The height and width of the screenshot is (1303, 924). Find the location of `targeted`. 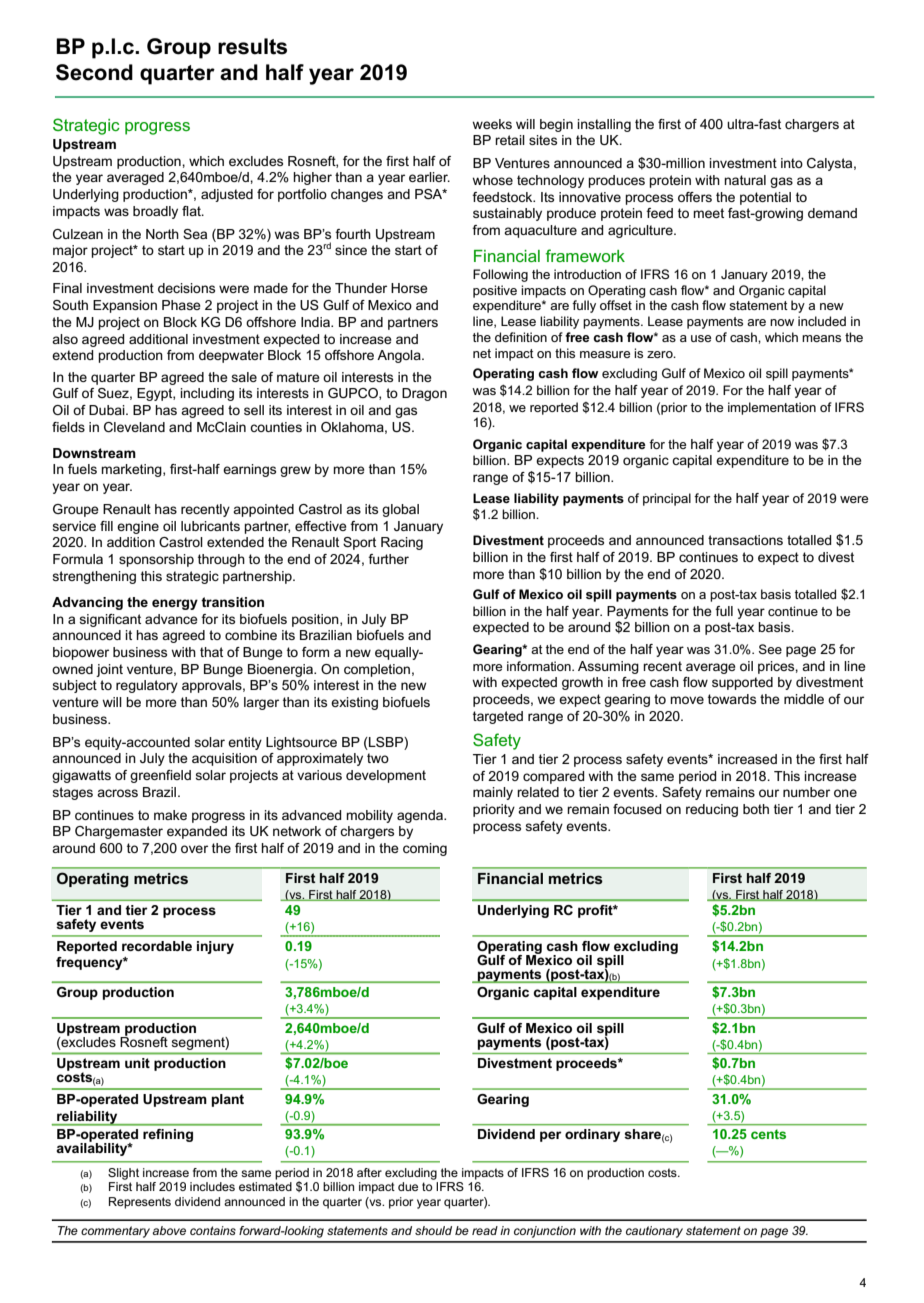

targeted is located at coordinates (498, 717).
